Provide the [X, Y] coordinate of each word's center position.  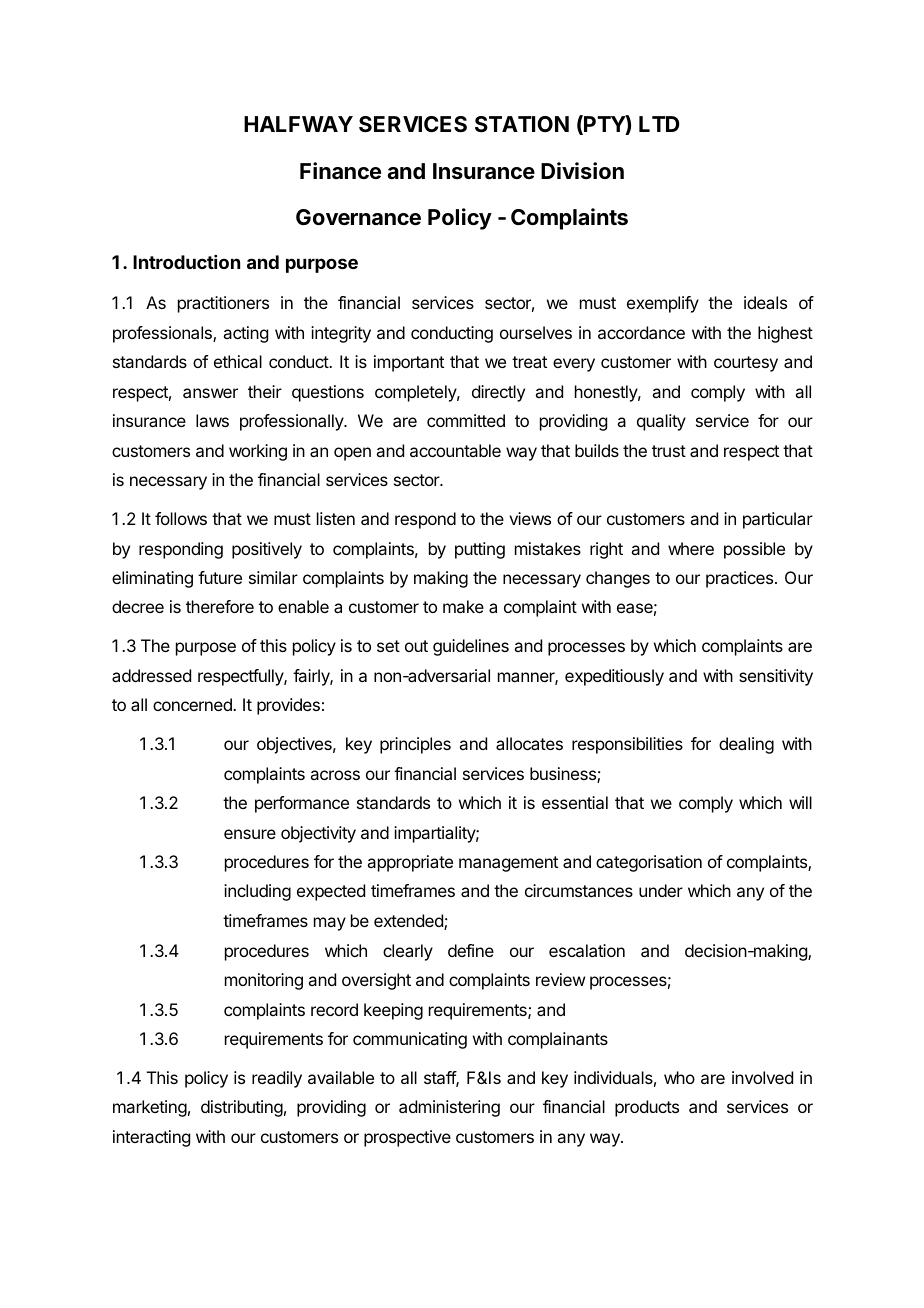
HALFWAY [298, 124]
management [508, 864]
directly [498, 393]
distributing [242, 1108]
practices [739, 579]
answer [210, 393]
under [661, 890]
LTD [659, 124]
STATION [522, 124]
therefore [220, 606]
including [257, 892]
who [679, 1077]
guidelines [471, 647]
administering [449, 1108]
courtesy [746, 364]
